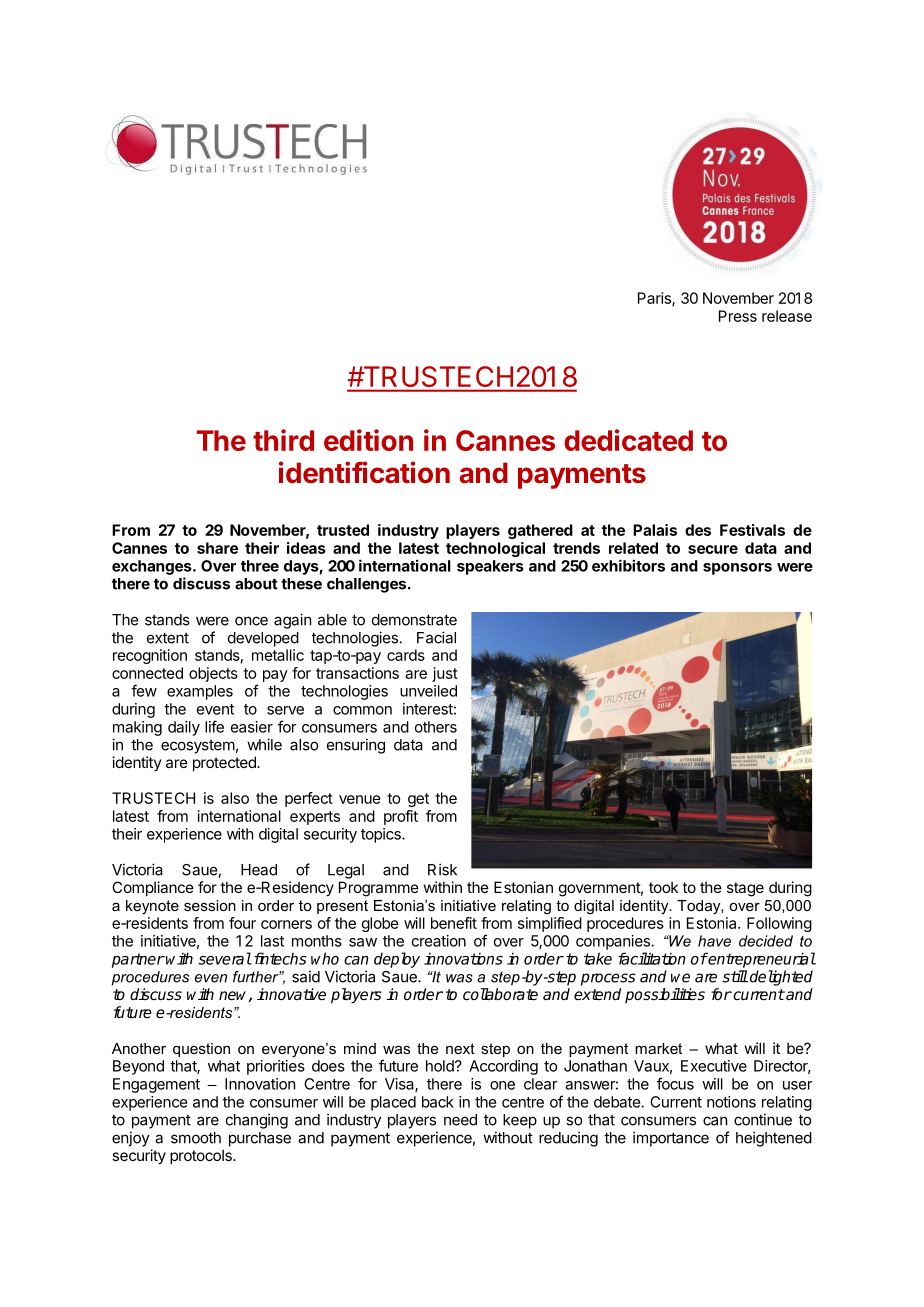 The height and width of the image is (1307, 924). I want to click on have, so click(714, 941).
